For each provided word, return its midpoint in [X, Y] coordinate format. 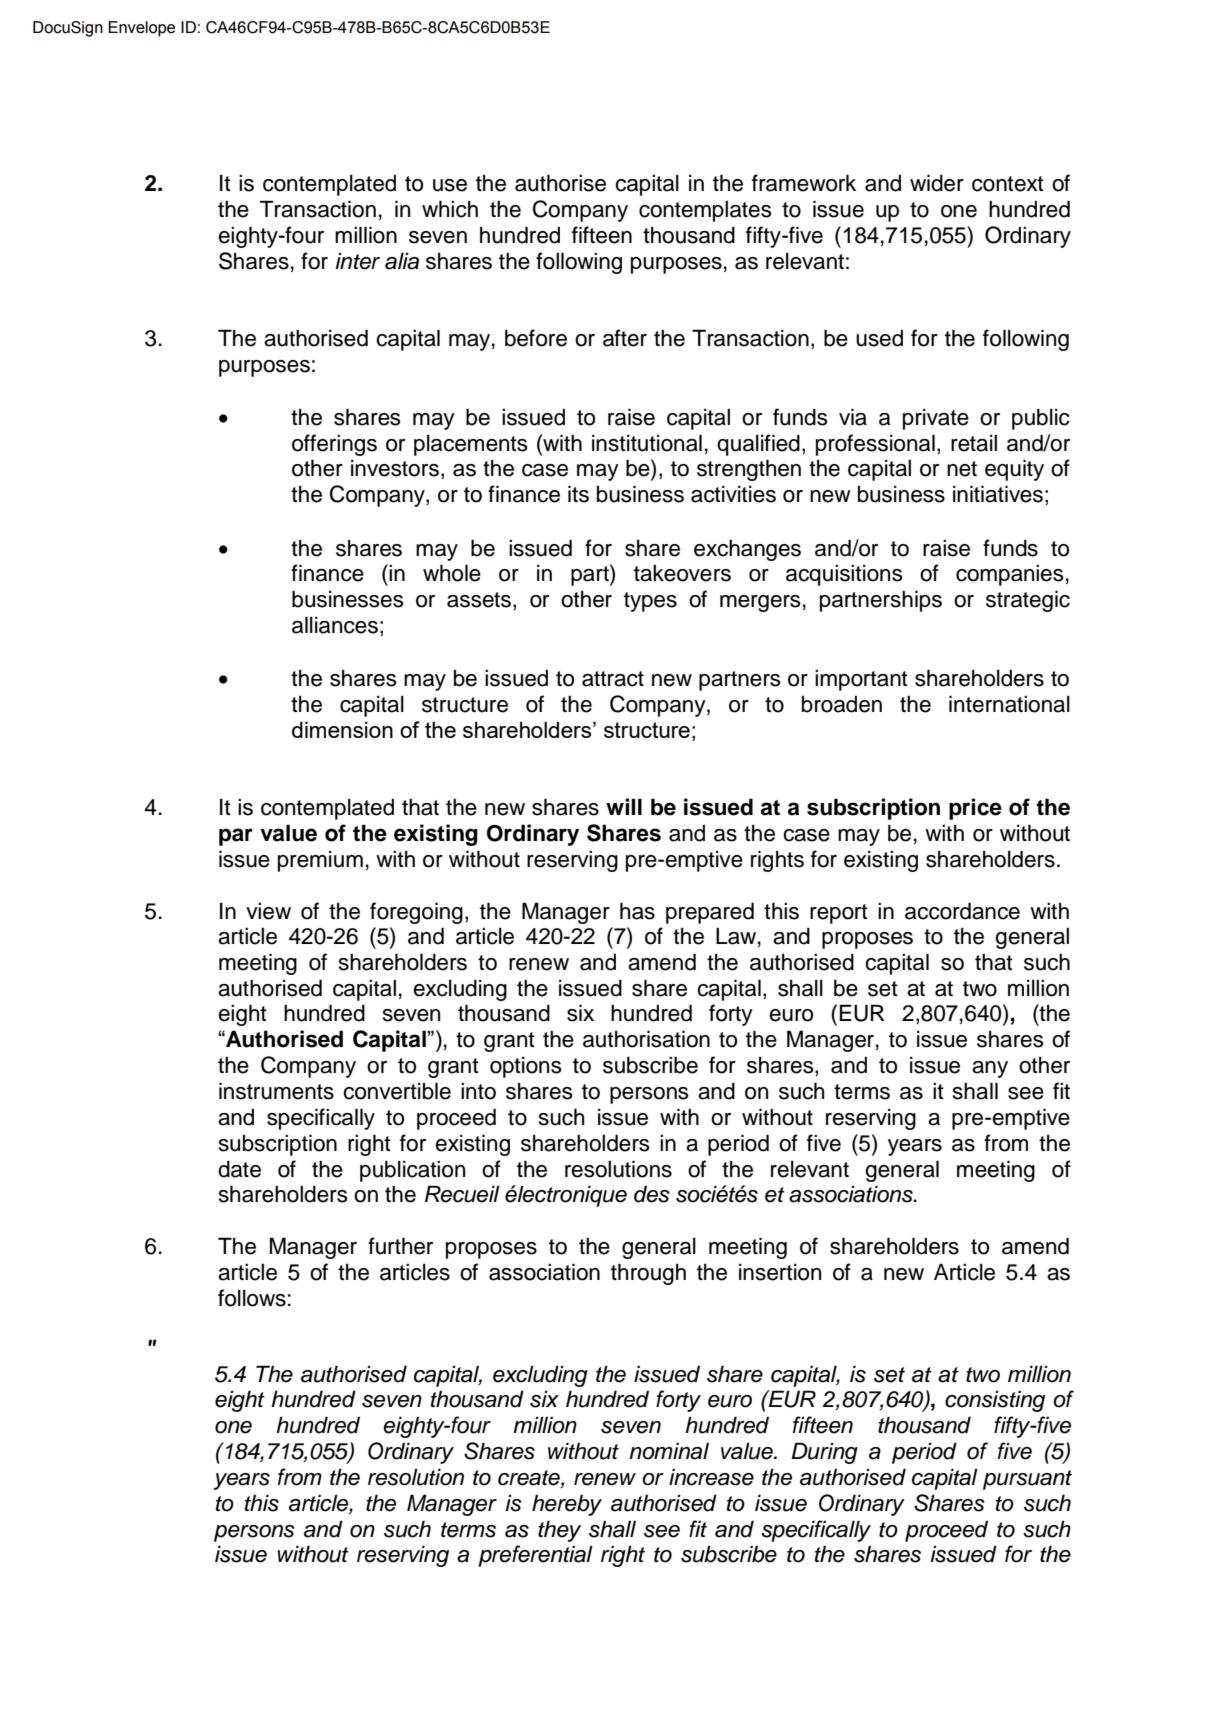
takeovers [682, 573]
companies [1010, 575]
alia [402, 261]
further [400, 1246]
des [652, 1194]
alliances [335, 625]
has [637, 911]
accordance [962, 911]
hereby [567, 1505]
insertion [780, 1272]
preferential [535, 1556]
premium [320, 861]
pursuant [1027, 1480]
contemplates [705, 211]
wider [937, 183]
